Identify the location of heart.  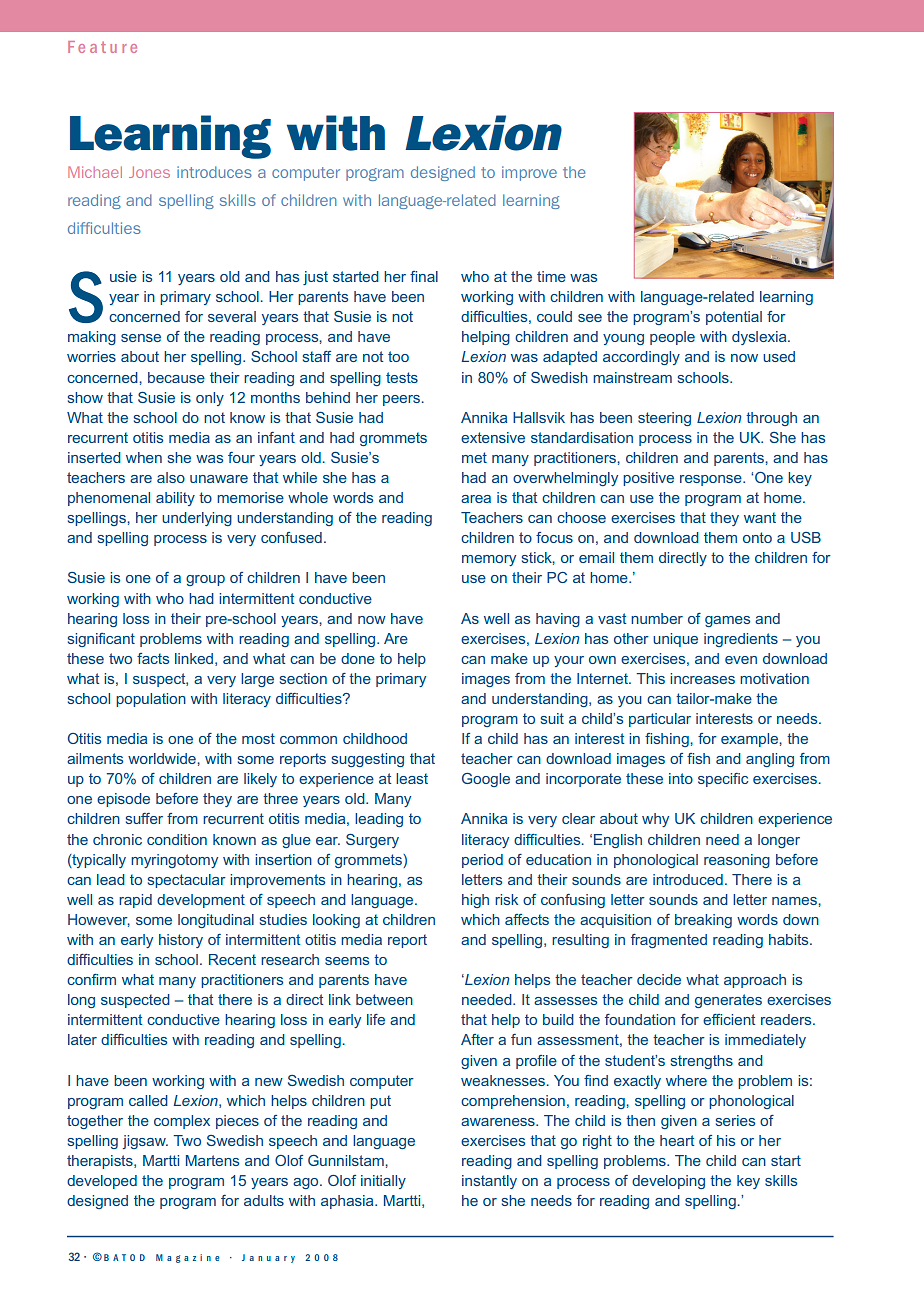
(677, 1140).
